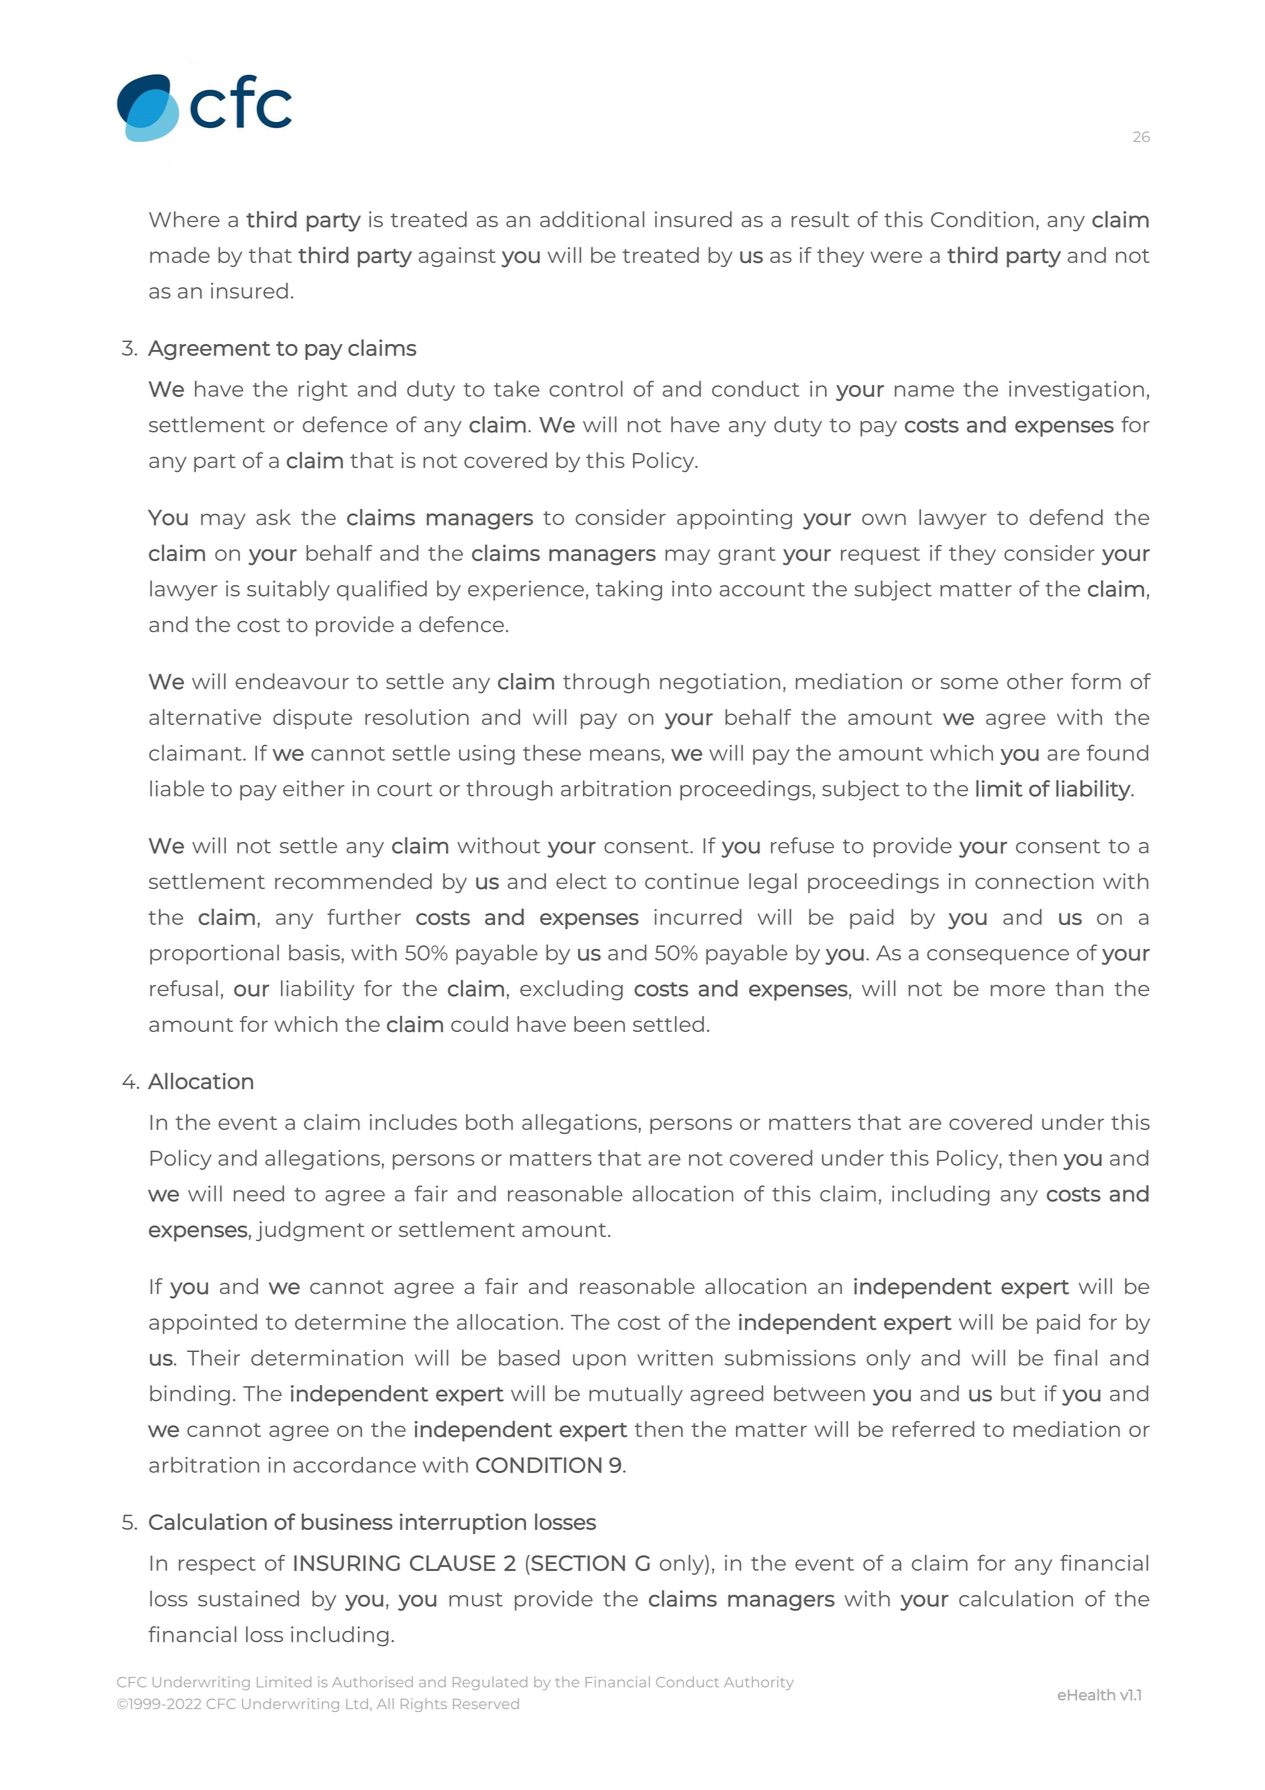 Image resolution: width=1265 pixels, height=1790 pixels. Describe the element at coordinates (896, 257) in the screenshot. I see `were` at that location.
